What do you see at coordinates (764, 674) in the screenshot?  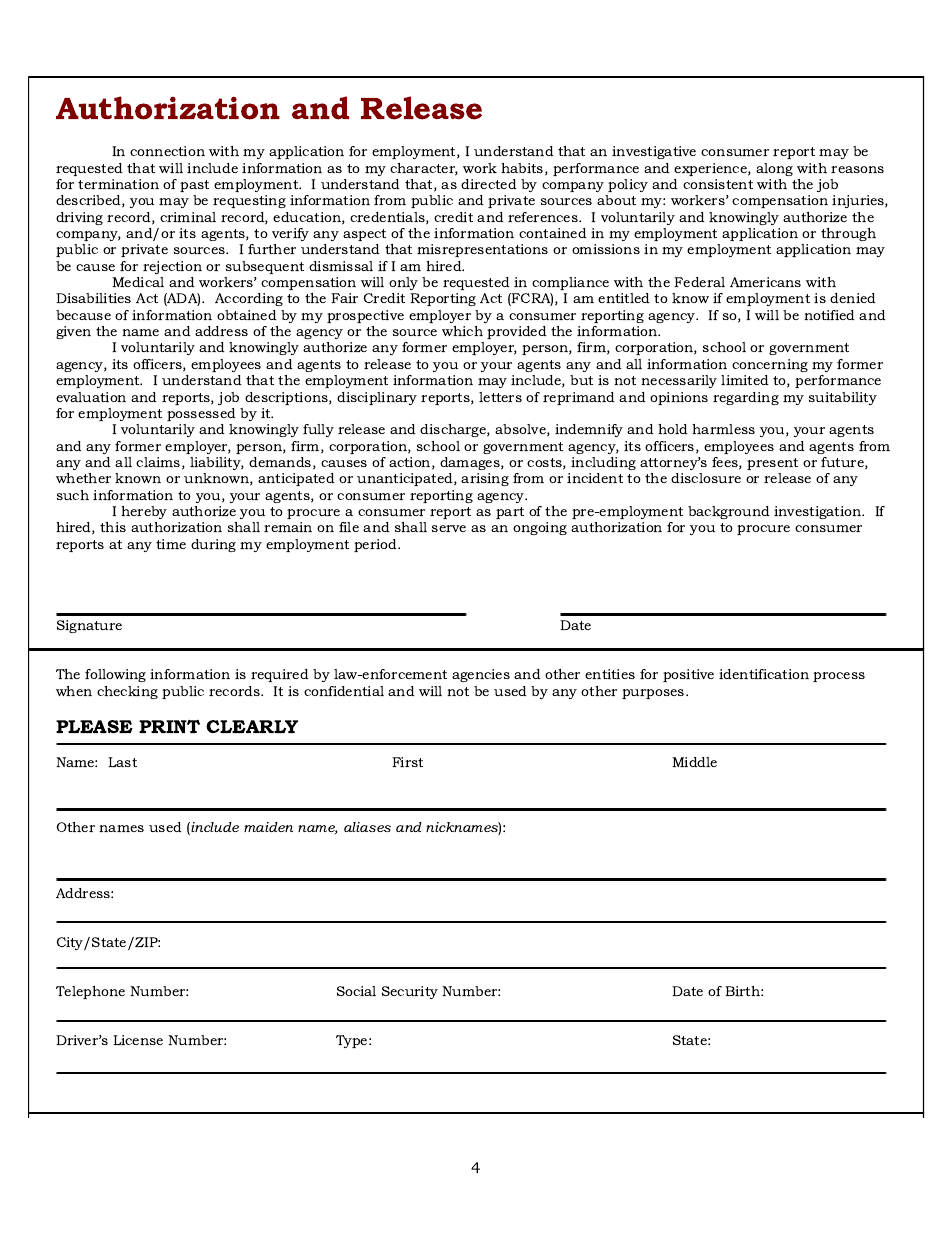 I see `identification` at bounding box center [764, 674].
